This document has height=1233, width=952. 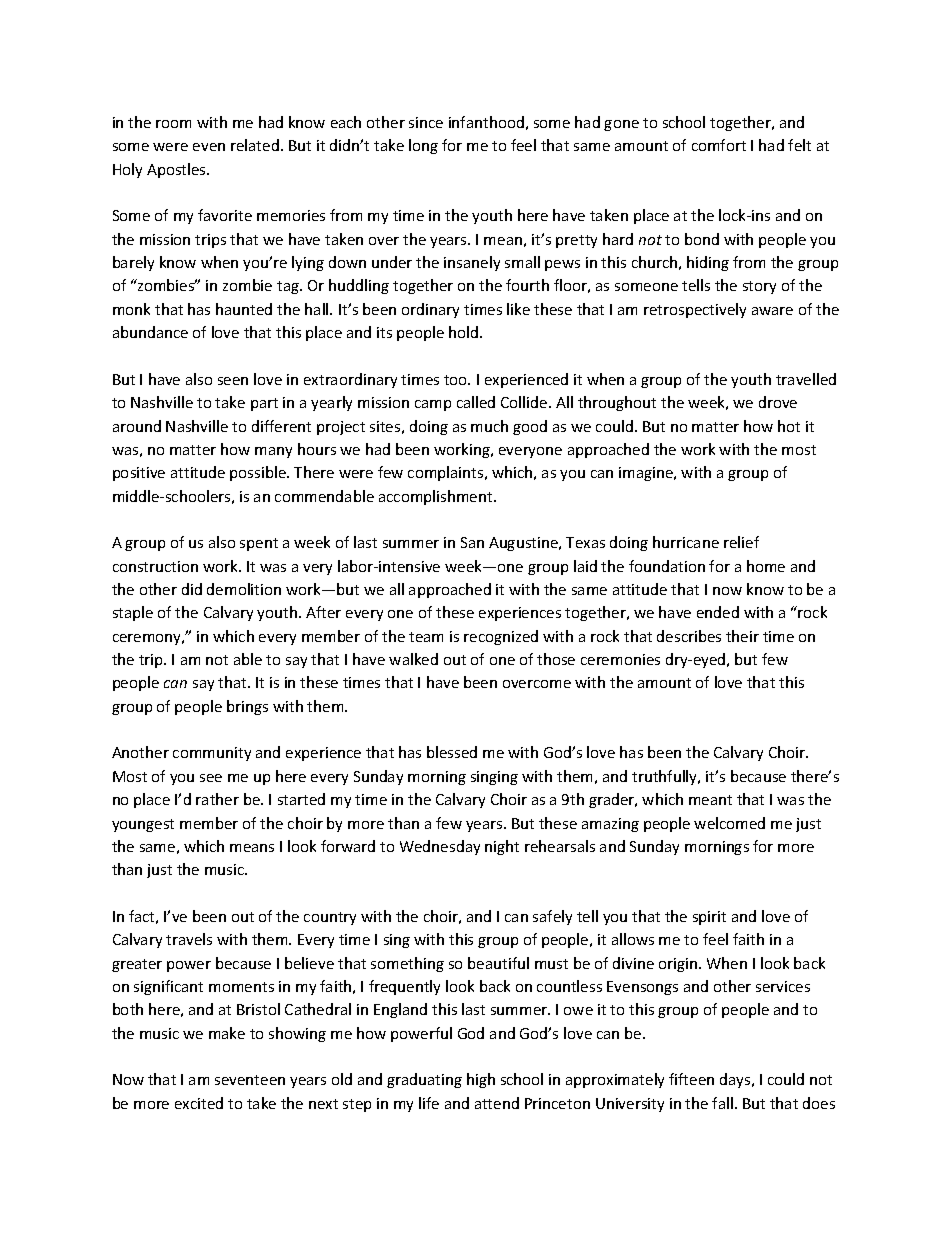 I want to click on comfort, so click(x=719, y=145).
